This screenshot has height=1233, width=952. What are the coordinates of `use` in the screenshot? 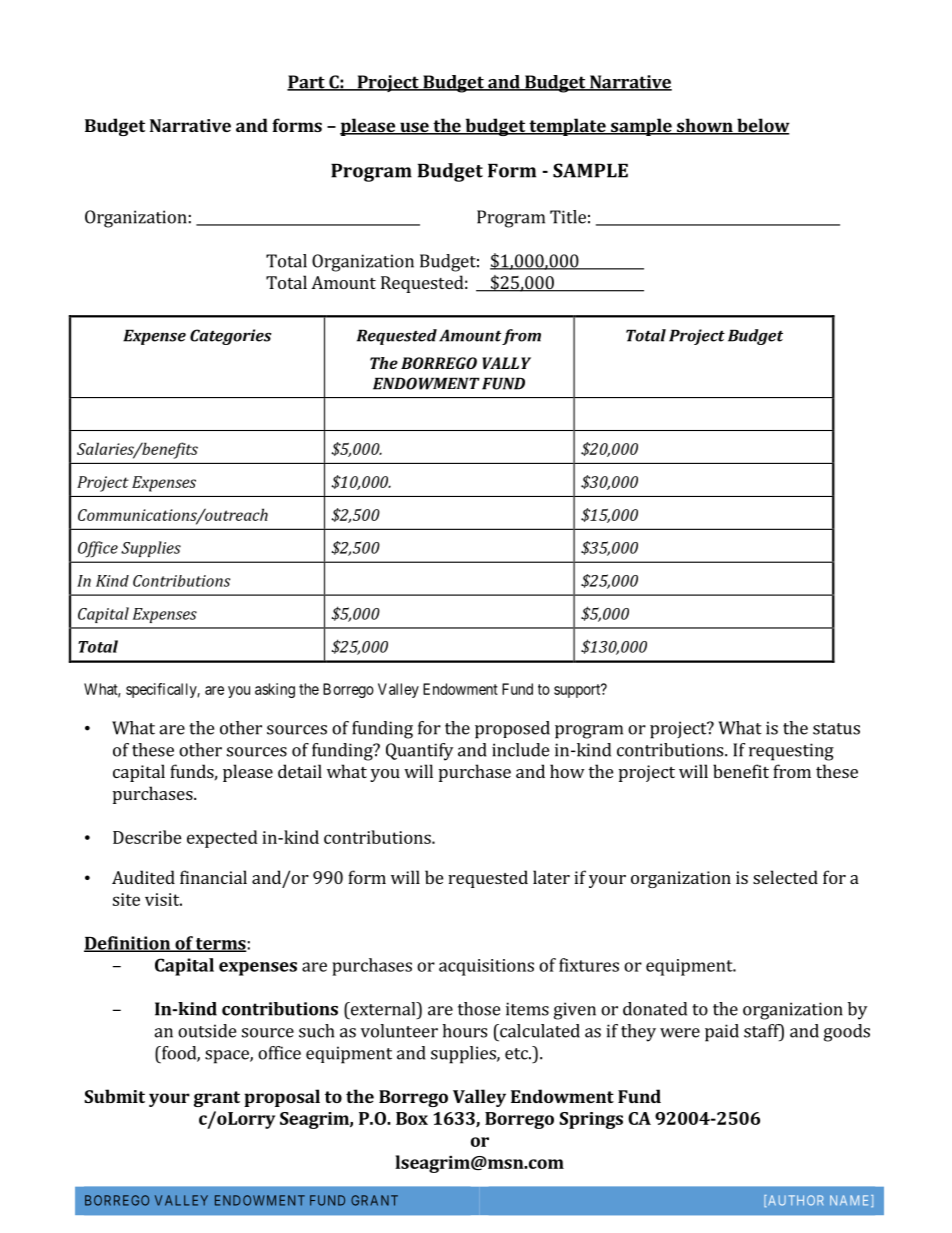 It's located at (414, 128).
